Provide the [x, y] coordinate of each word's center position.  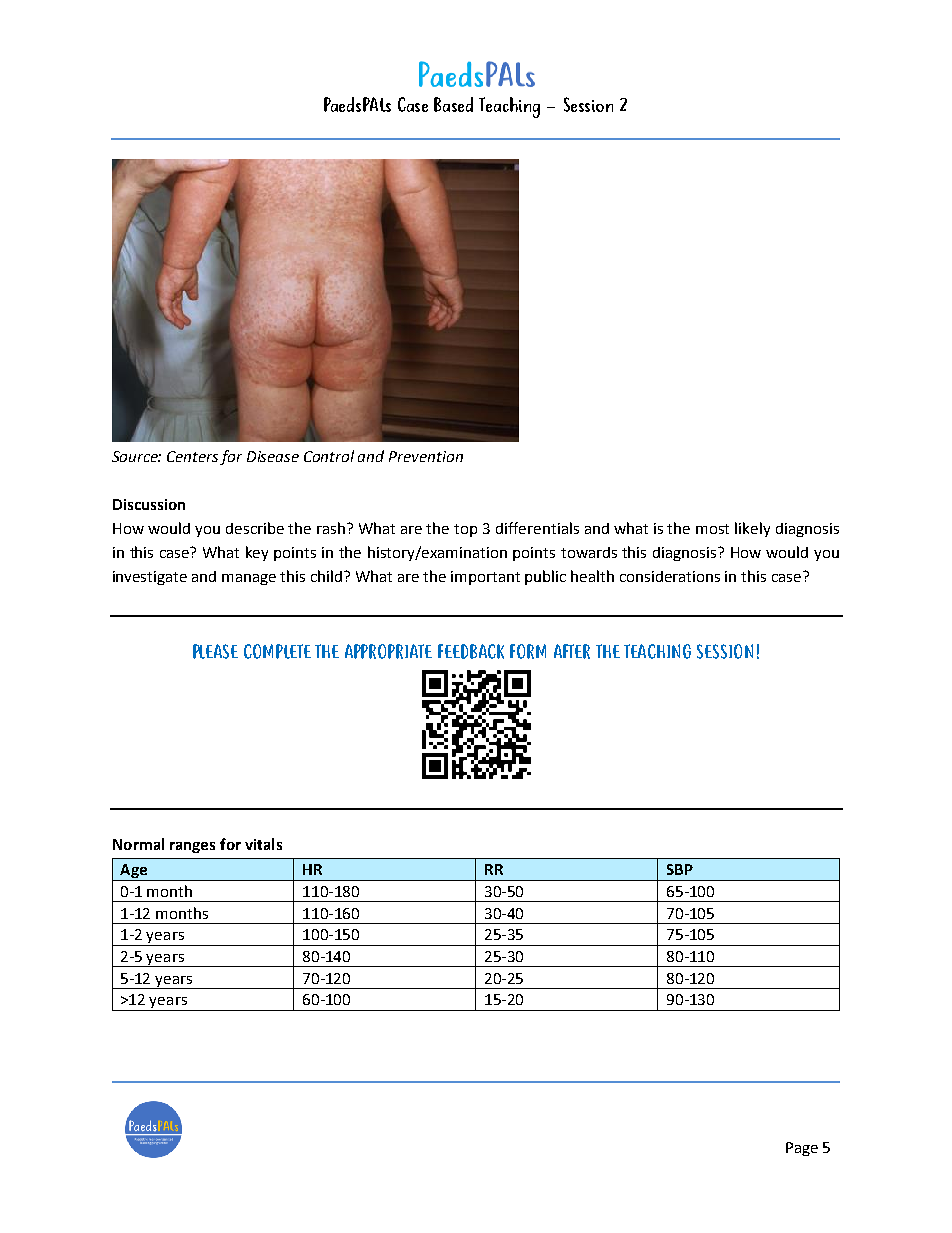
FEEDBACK [471, 651]
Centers [192, 456]
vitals [263, 844]
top [465, 530]
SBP [680, 869]
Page [802, 1149]
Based [453, 104]
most [712, 529]
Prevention [426, 456]
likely [752, 529]
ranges [192, 847]
